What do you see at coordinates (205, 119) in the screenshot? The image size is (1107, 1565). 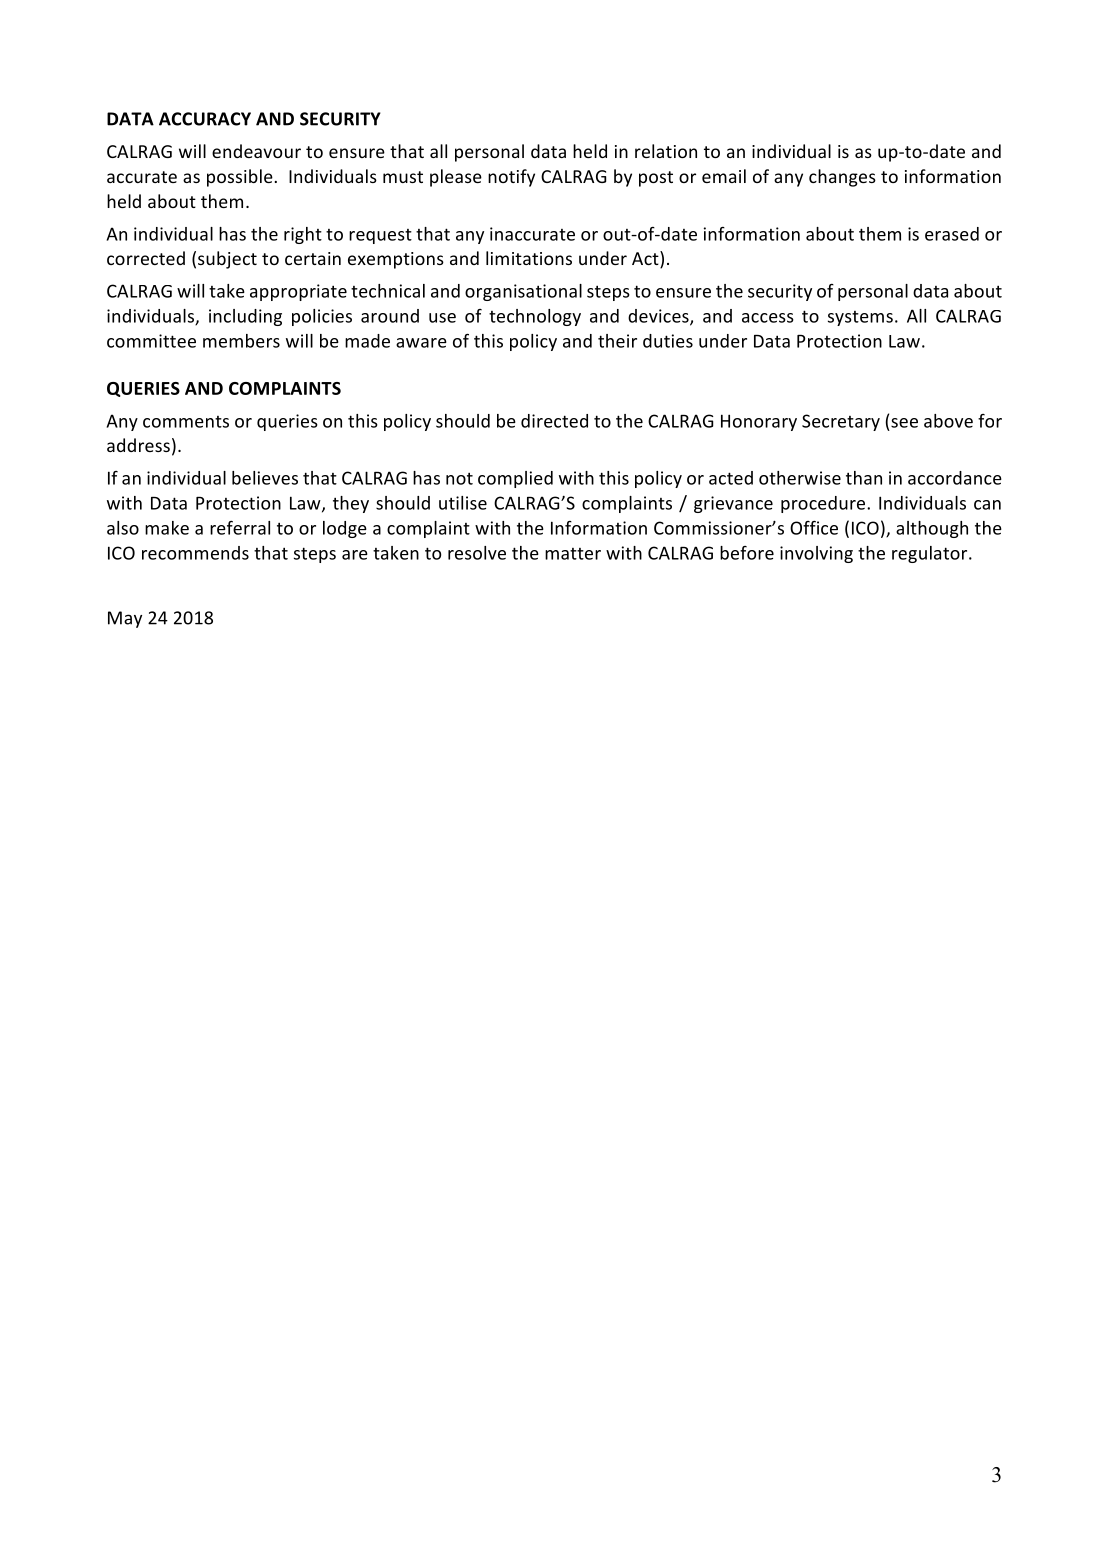 I see `ACCURACY` at bounding box center [205, 119].
